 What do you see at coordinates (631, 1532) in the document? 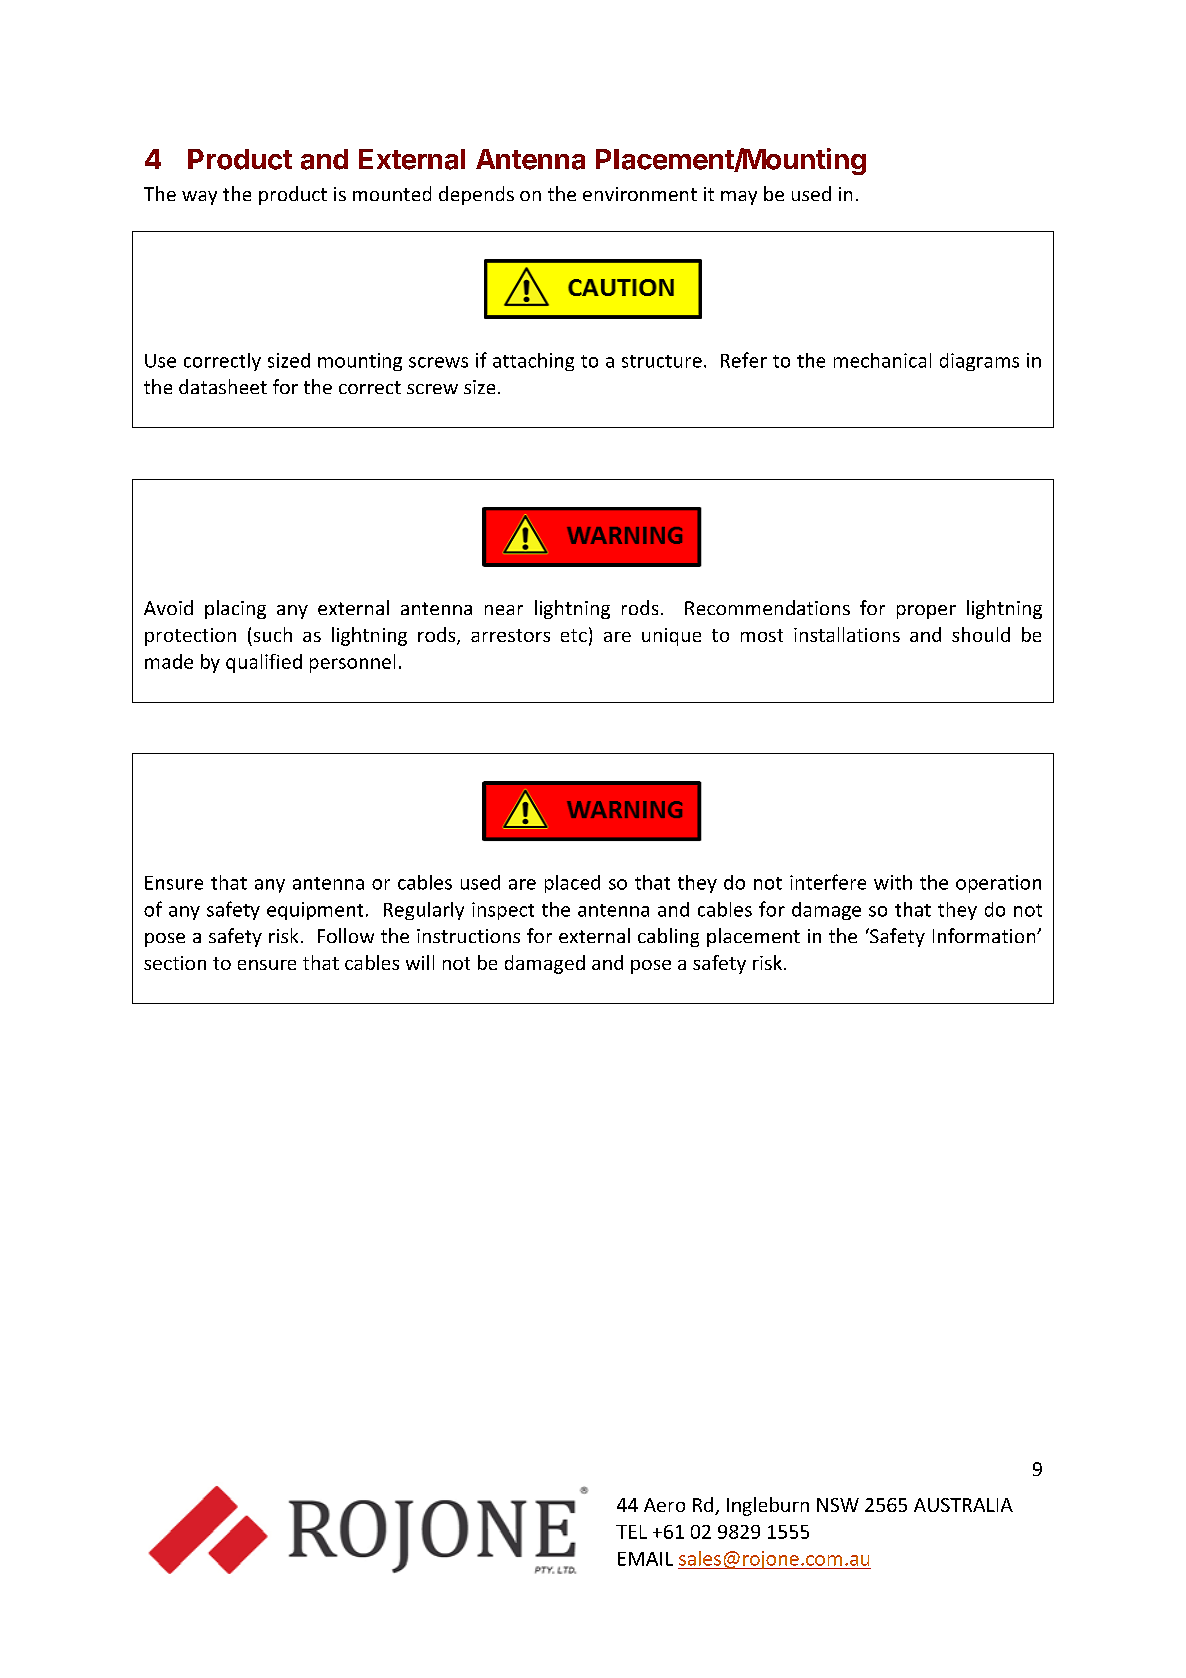
I see `TEL` at bounding box center [631, 1532].
